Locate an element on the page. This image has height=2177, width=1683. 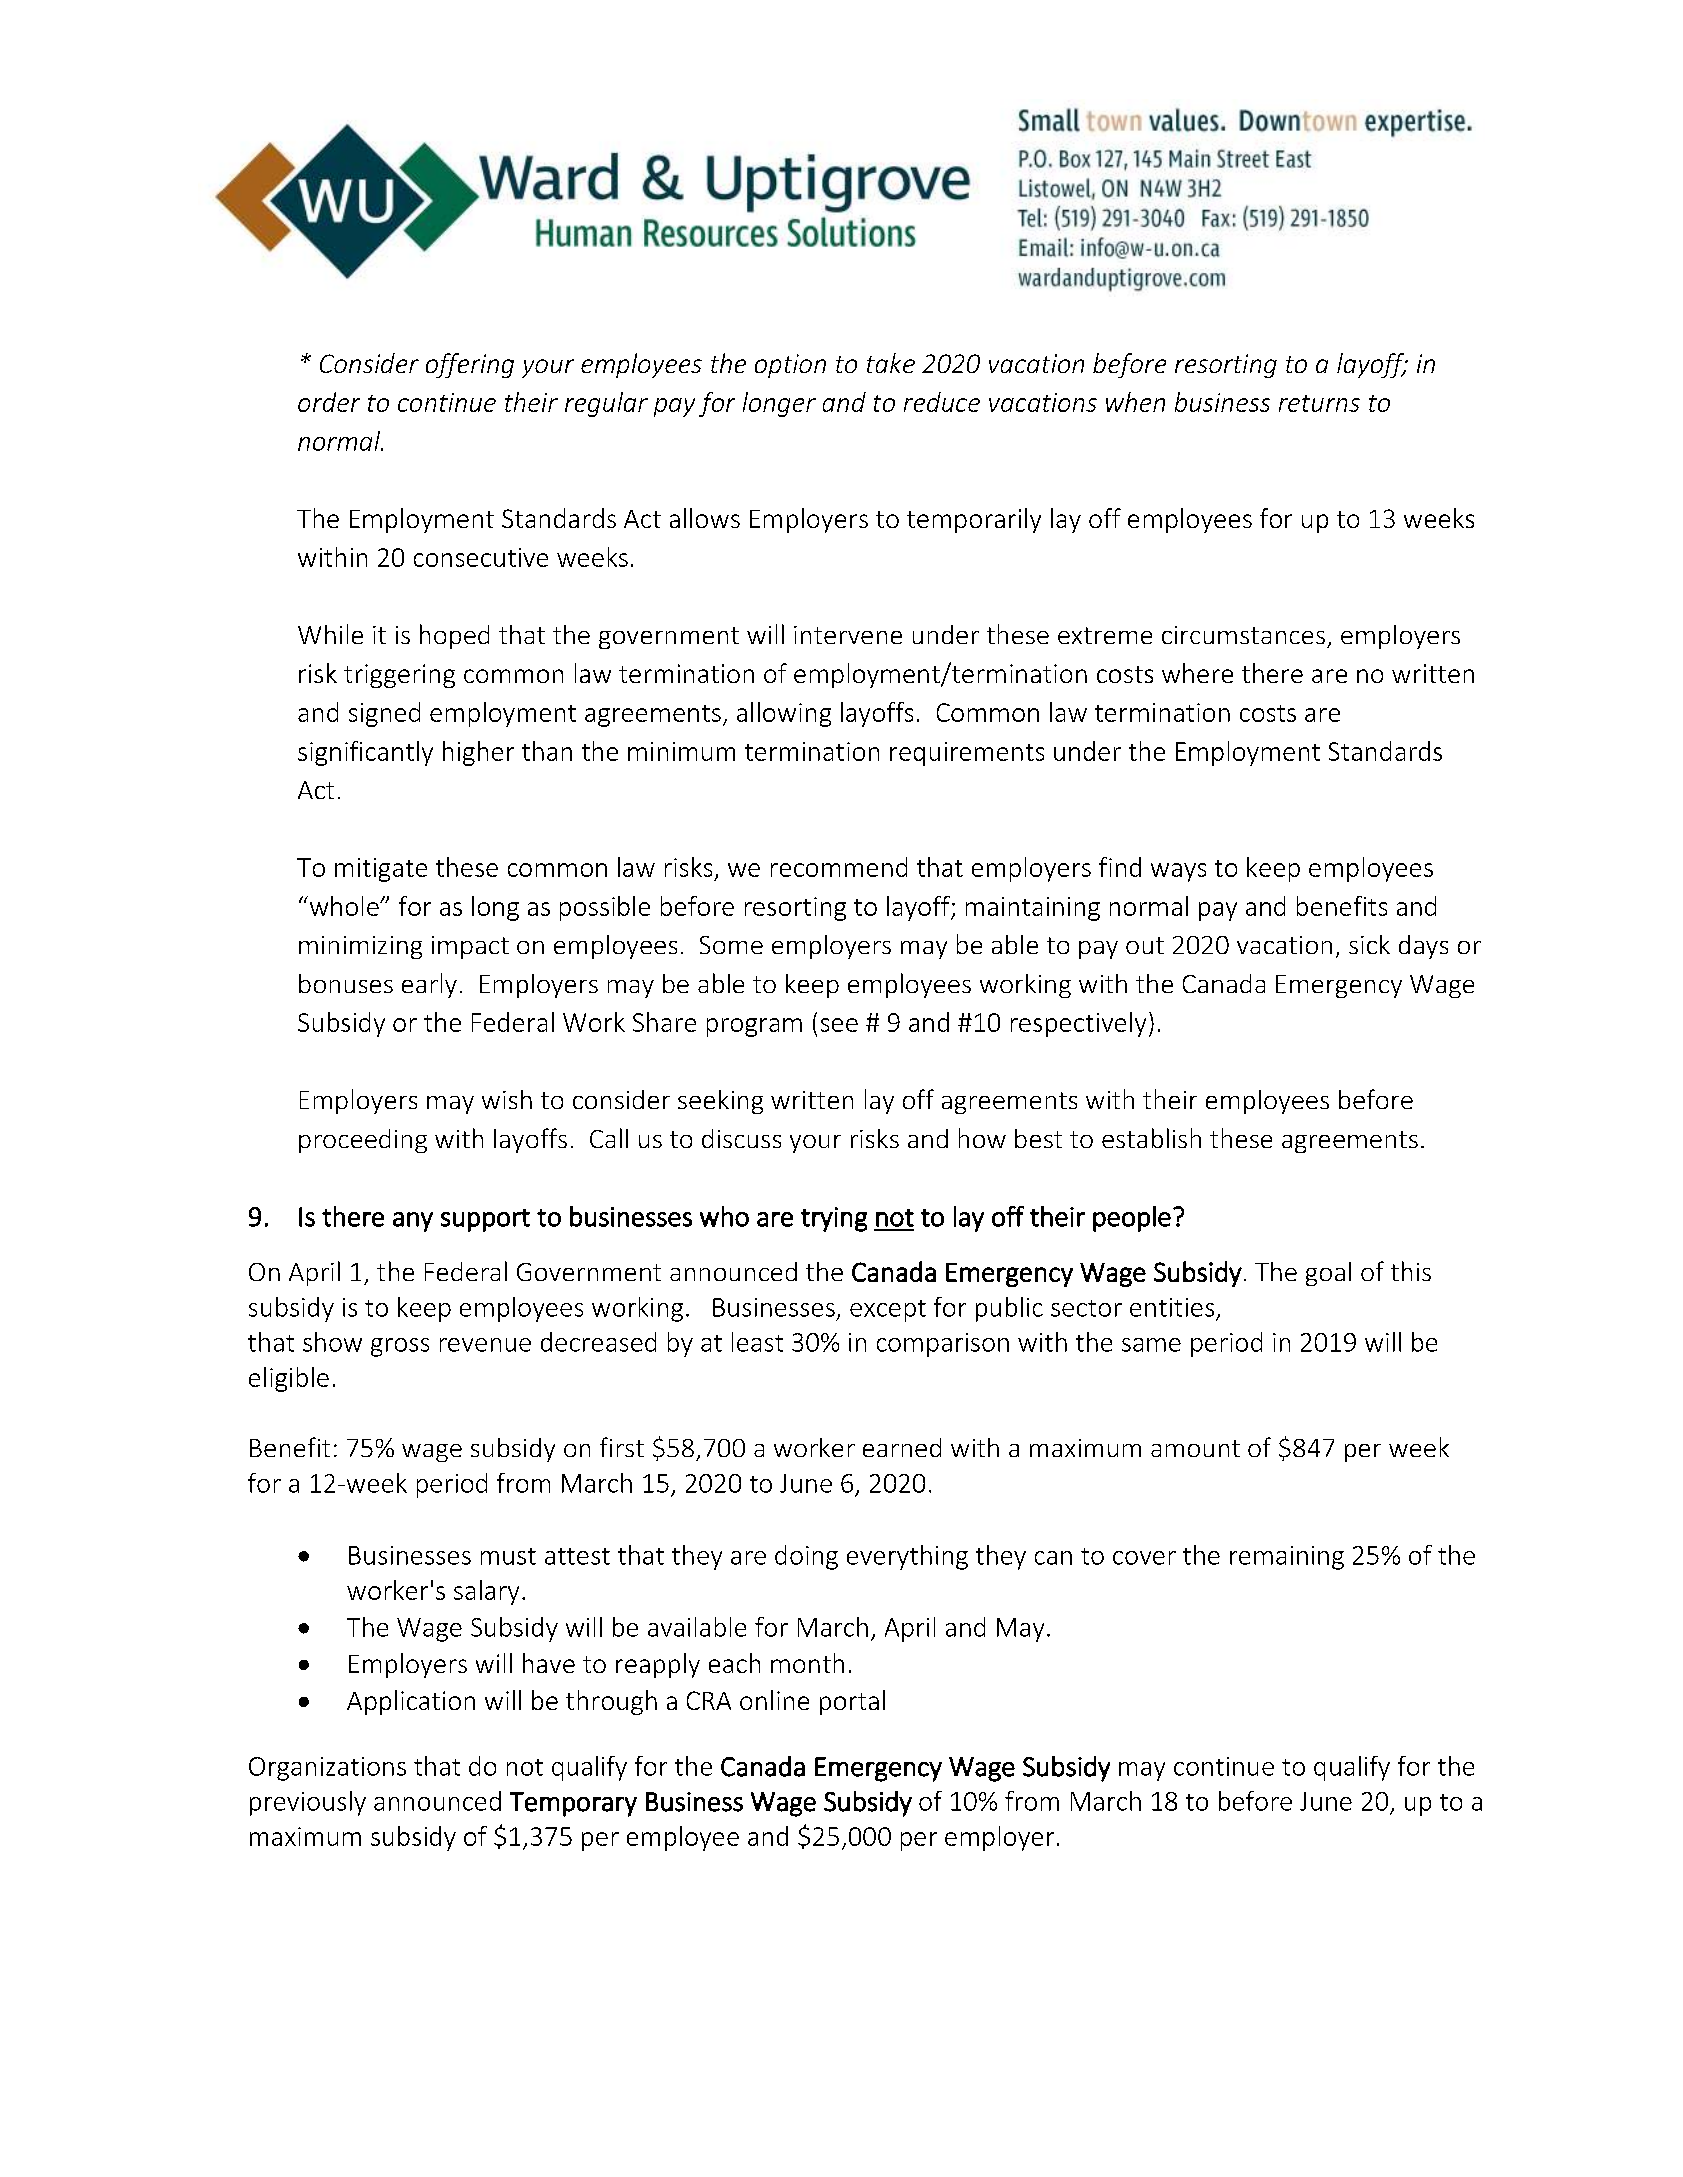
goal is located at coordinates (1328, 1274).
